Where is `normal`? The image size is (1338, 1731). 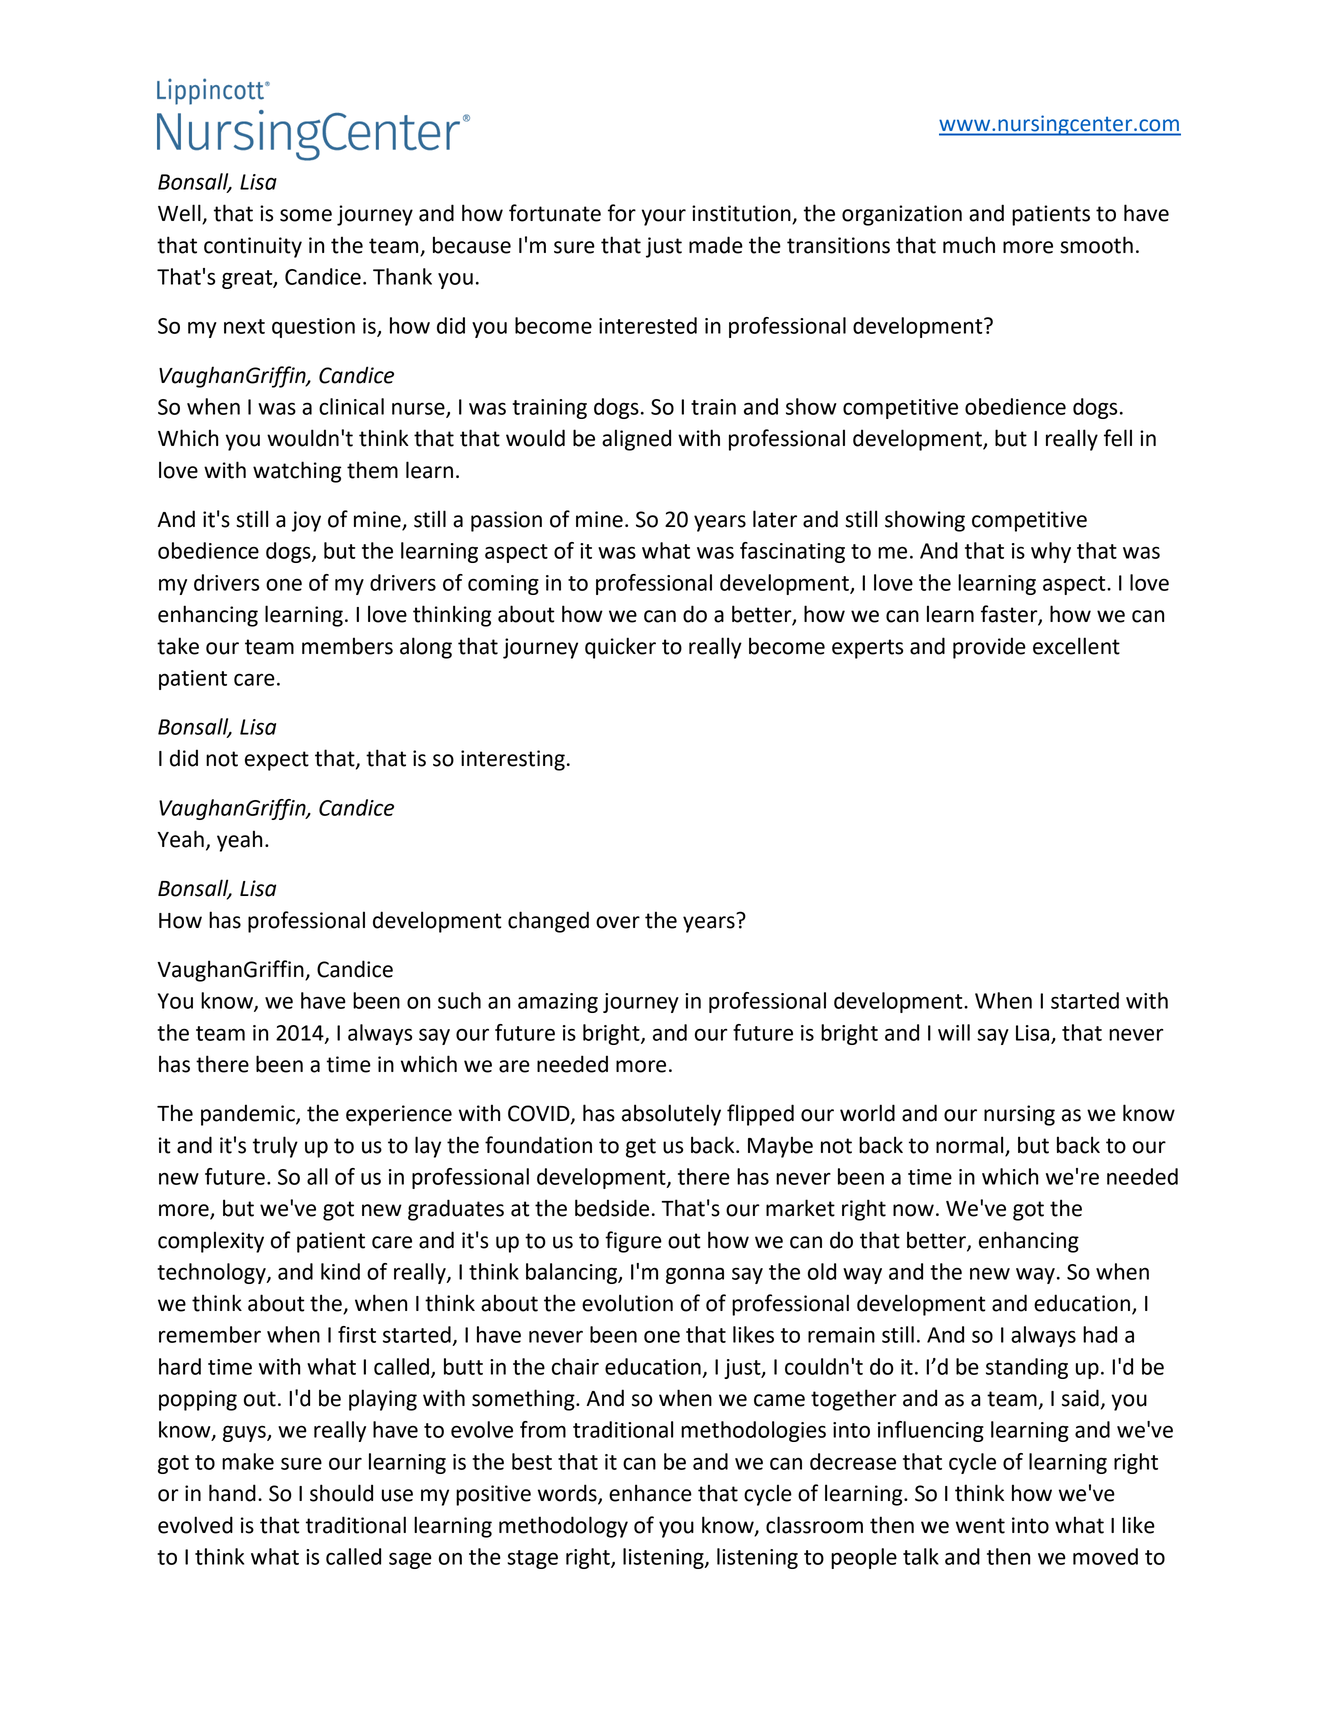
normal is located at coordinates (971, 1146).
